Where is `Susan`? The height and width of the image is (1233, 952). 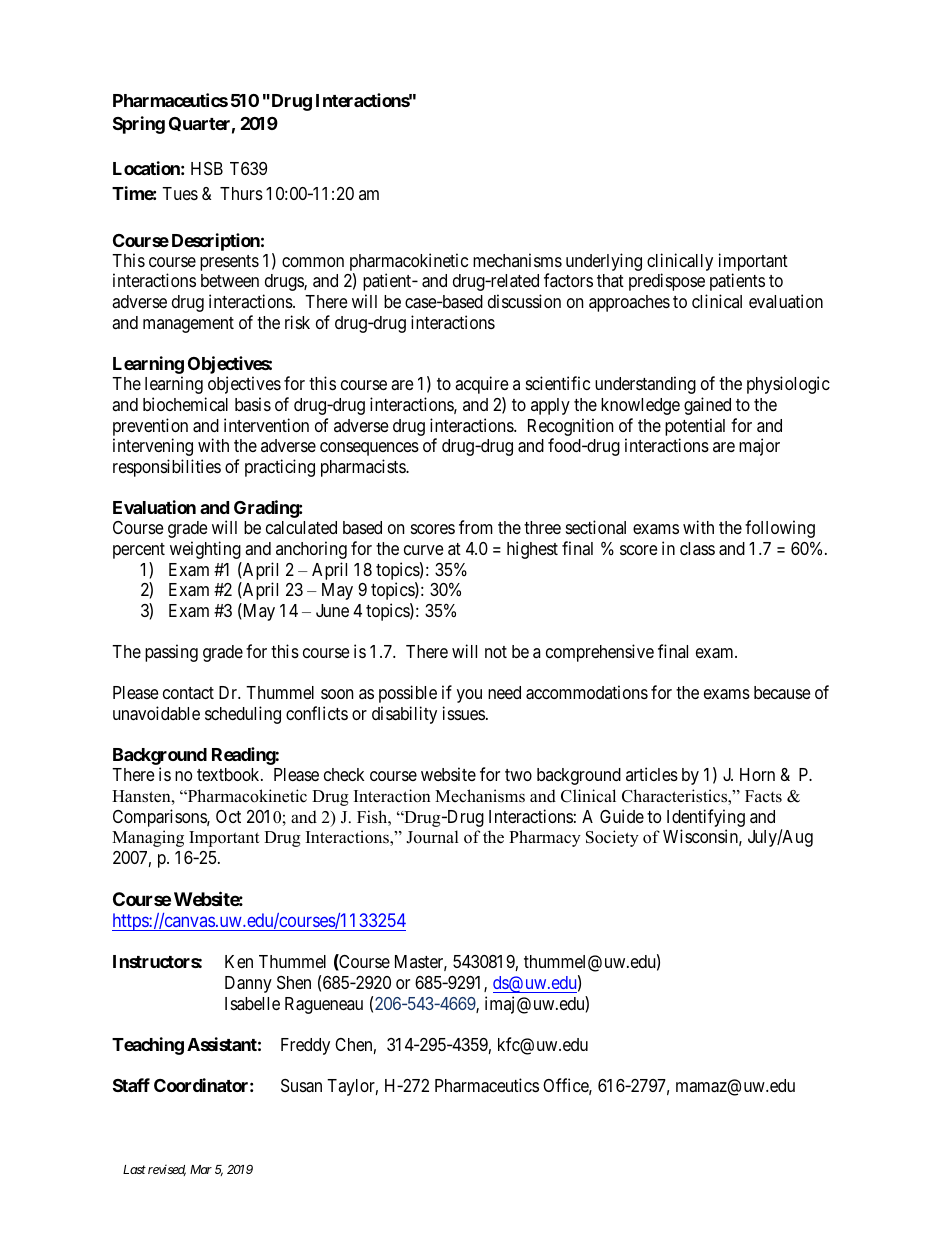
Susan is located at coordinates (301, 1086).
